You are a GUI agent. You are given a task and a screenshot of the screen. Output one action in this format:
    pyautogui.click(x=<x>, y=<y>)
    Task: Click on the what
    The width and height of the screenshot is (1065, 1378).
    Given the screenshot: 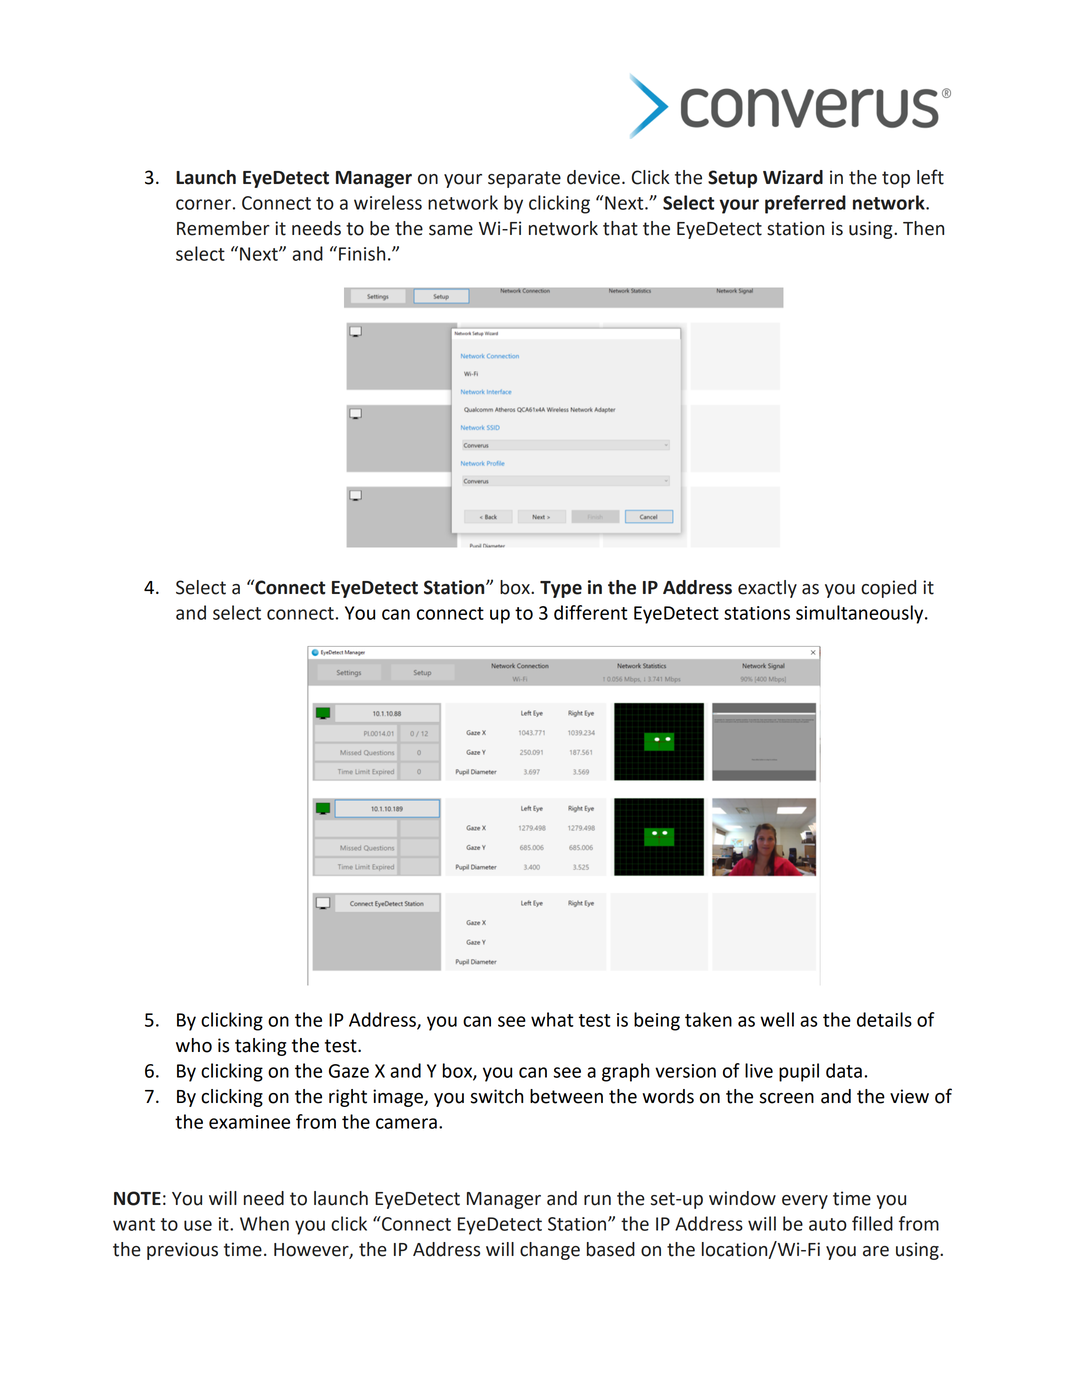 What is the action you would take?
    pyautogui.click(x=552, y=1019)
